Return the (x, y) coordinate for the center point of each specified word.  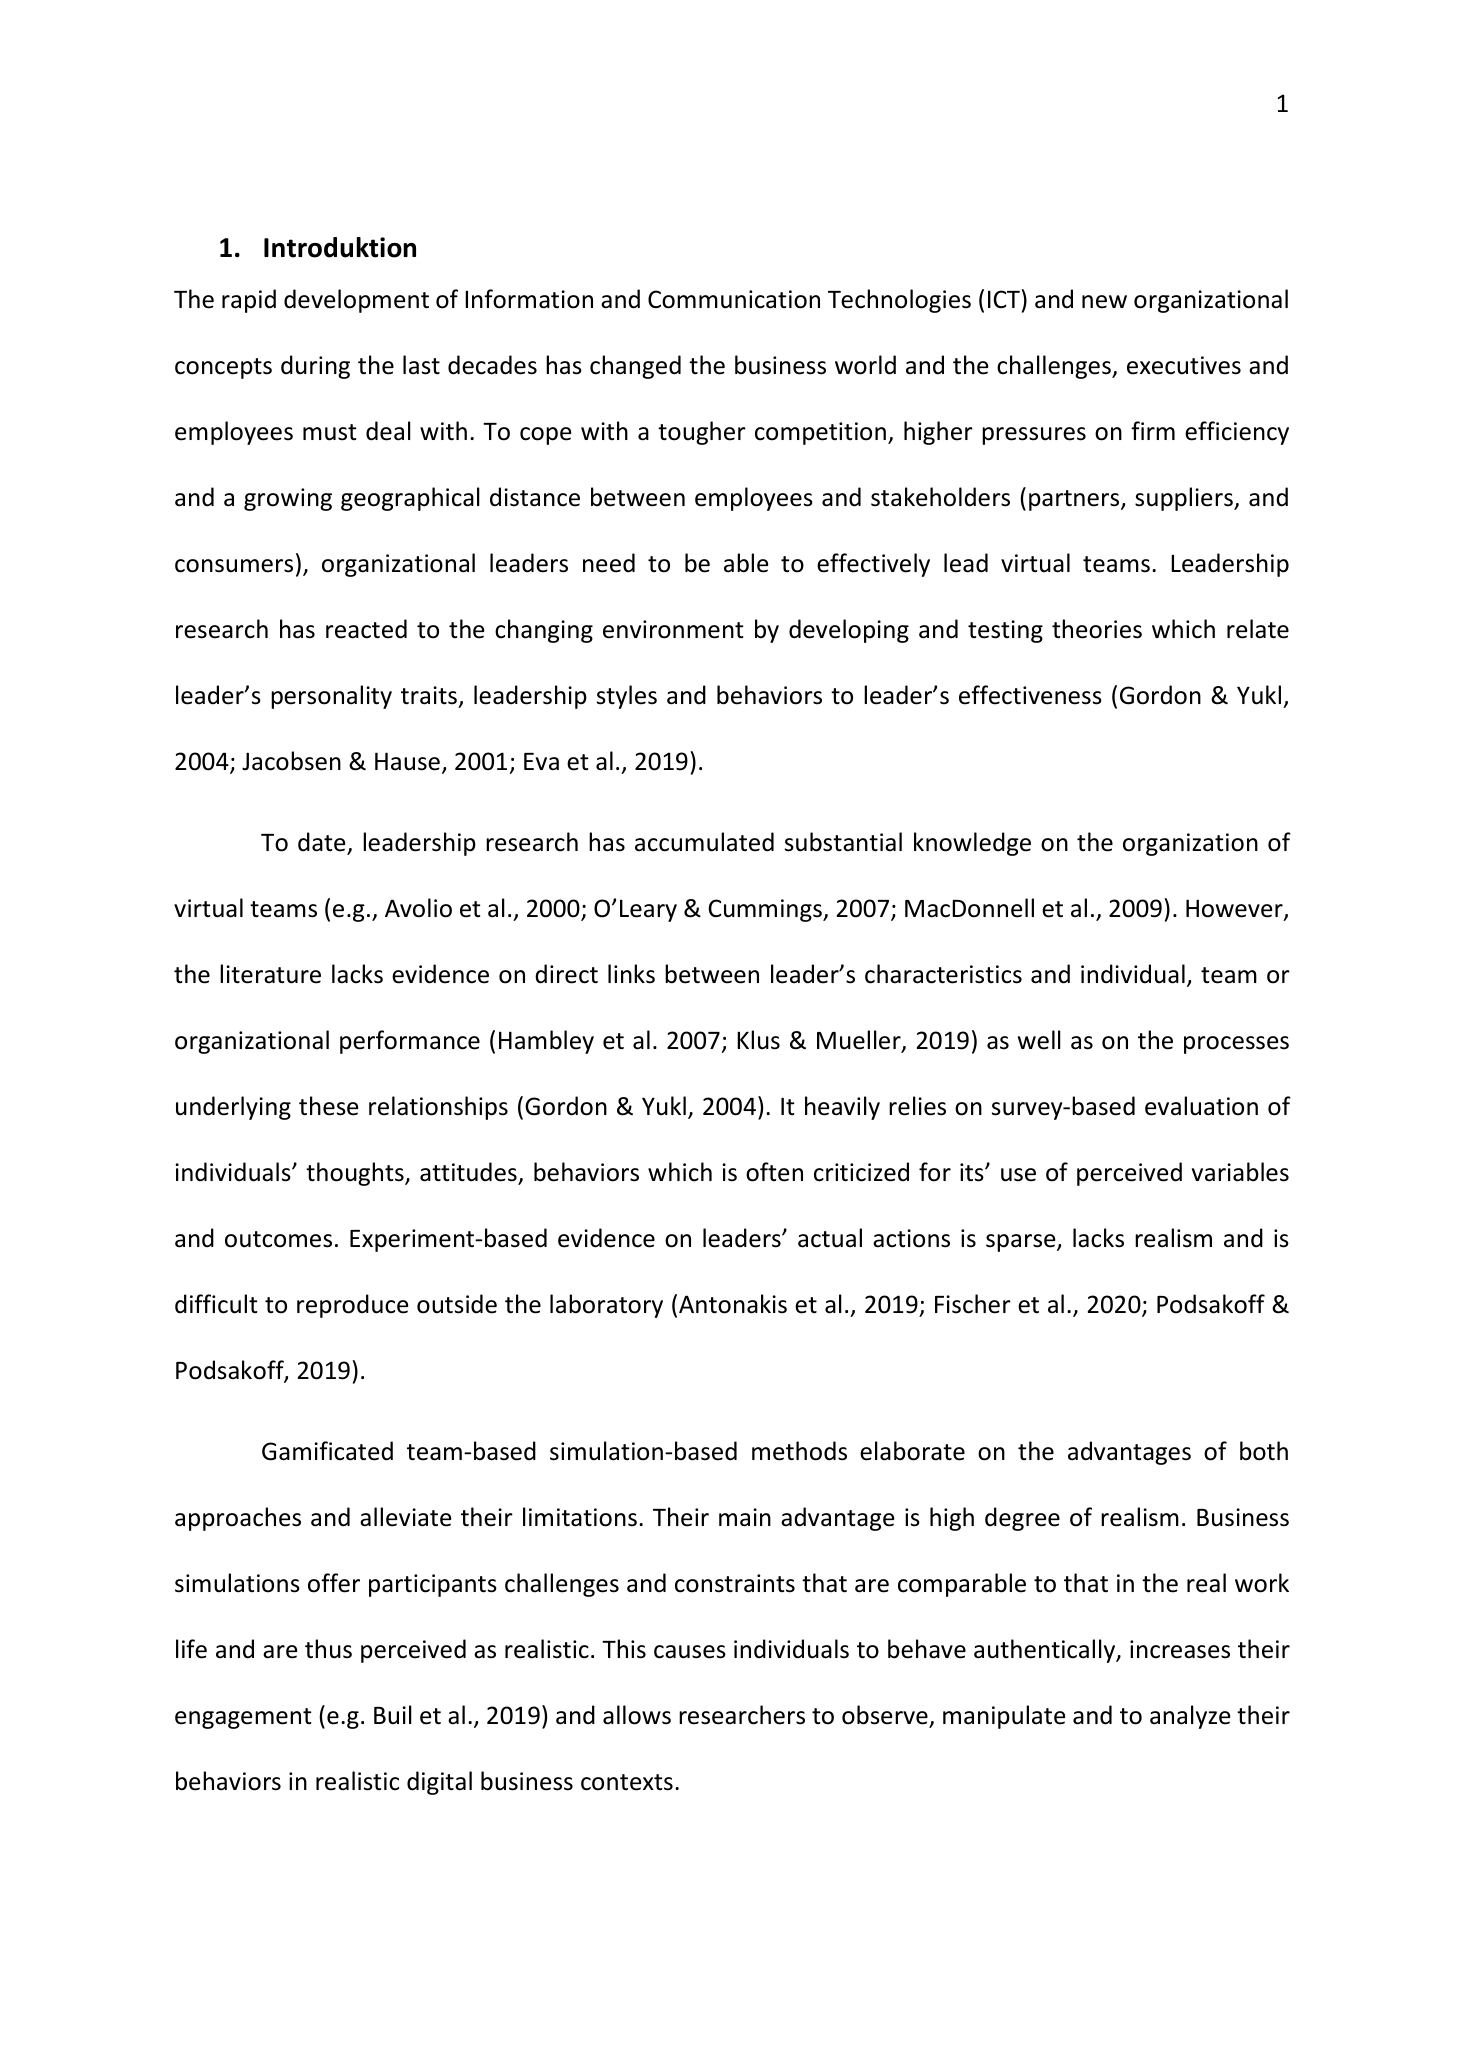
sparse (1022, 1243)
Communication (734, 299)
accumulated (704, 842)
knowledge (972, 844)
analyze (1190, 1717)
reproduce (352, 1306)
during (315, 367)
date (321, 842)
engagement (243, 1718)
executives (1184, 365)
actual (830, 1238)
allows (637, 1715)
